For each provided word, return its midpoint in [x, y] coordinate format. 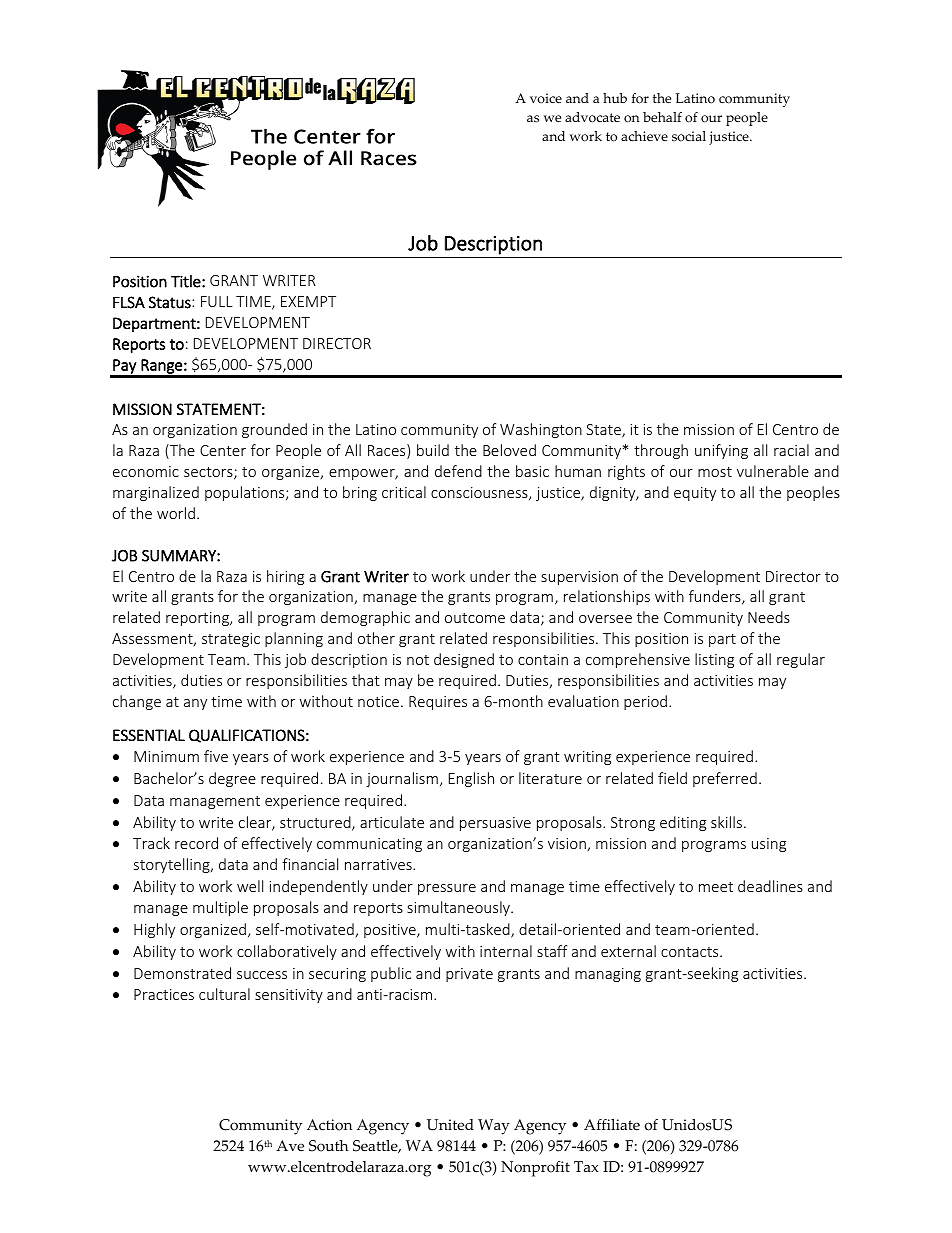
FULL [217, 301]
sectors [209, 473]
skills [726, 822]
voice [546, 98]
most [715, 472]
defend [458, 471]
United [450, 1125]
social [689, 136]
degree [232, 779]
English [471, 779]
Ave [290, 1146]
